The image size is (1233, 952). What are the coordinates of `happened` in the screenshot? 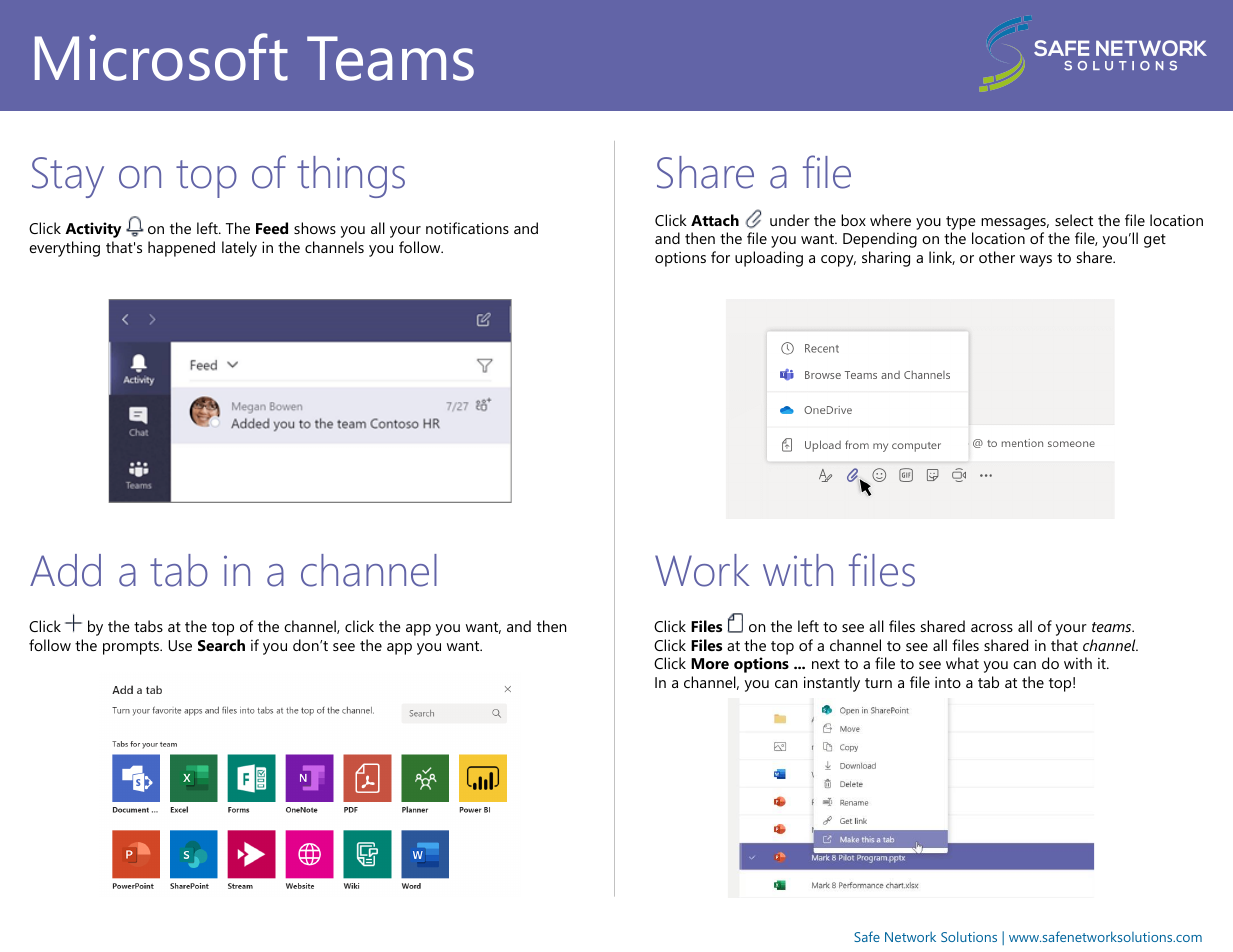 It's located at (181, 249).
